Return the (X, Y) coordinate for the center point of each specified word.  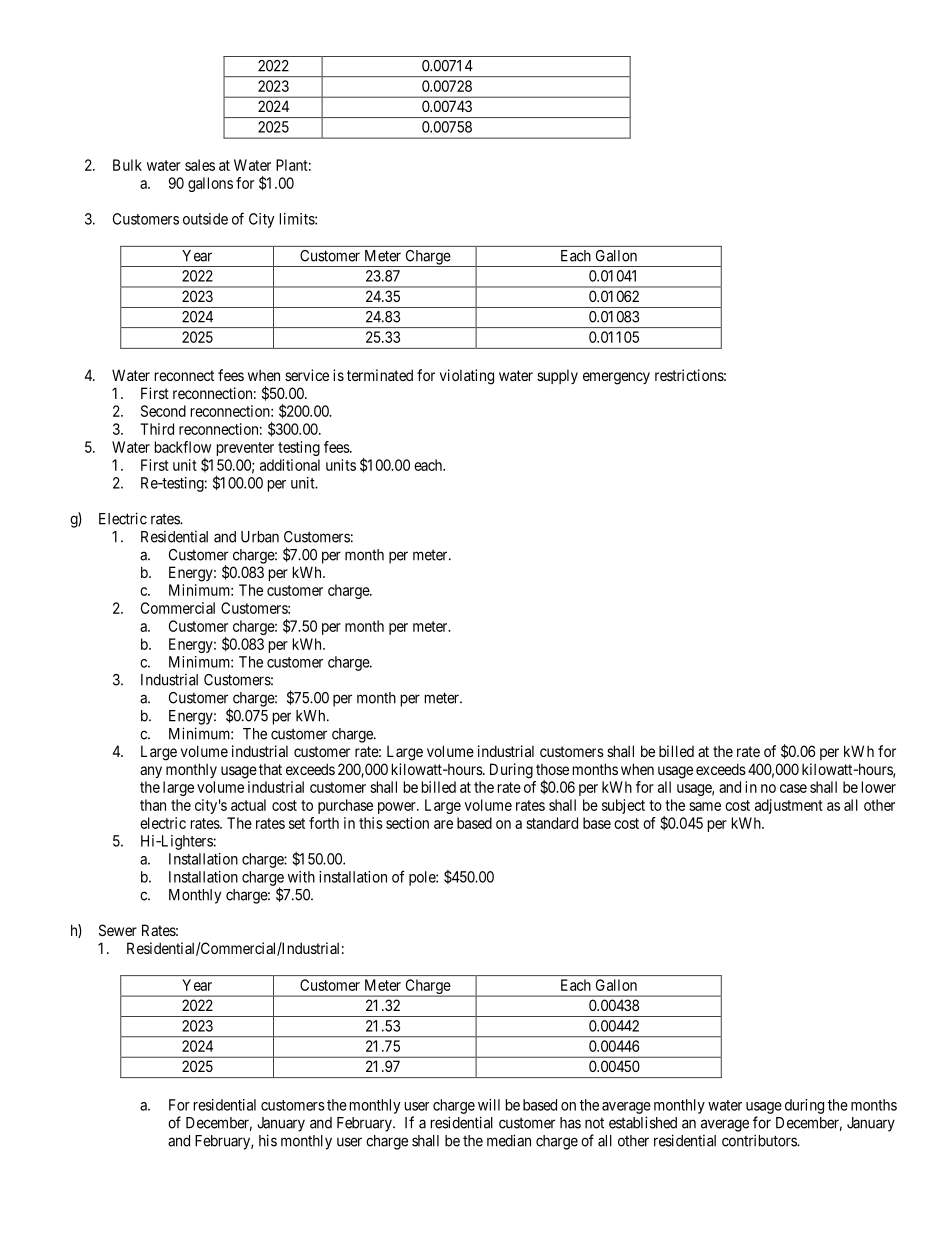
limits (298, 219)
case (793, 788)
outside (205, 219)
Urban (260, 537)
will (489, 1105)
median (509, 1140)
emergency (616, 378)
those (552, 769)
